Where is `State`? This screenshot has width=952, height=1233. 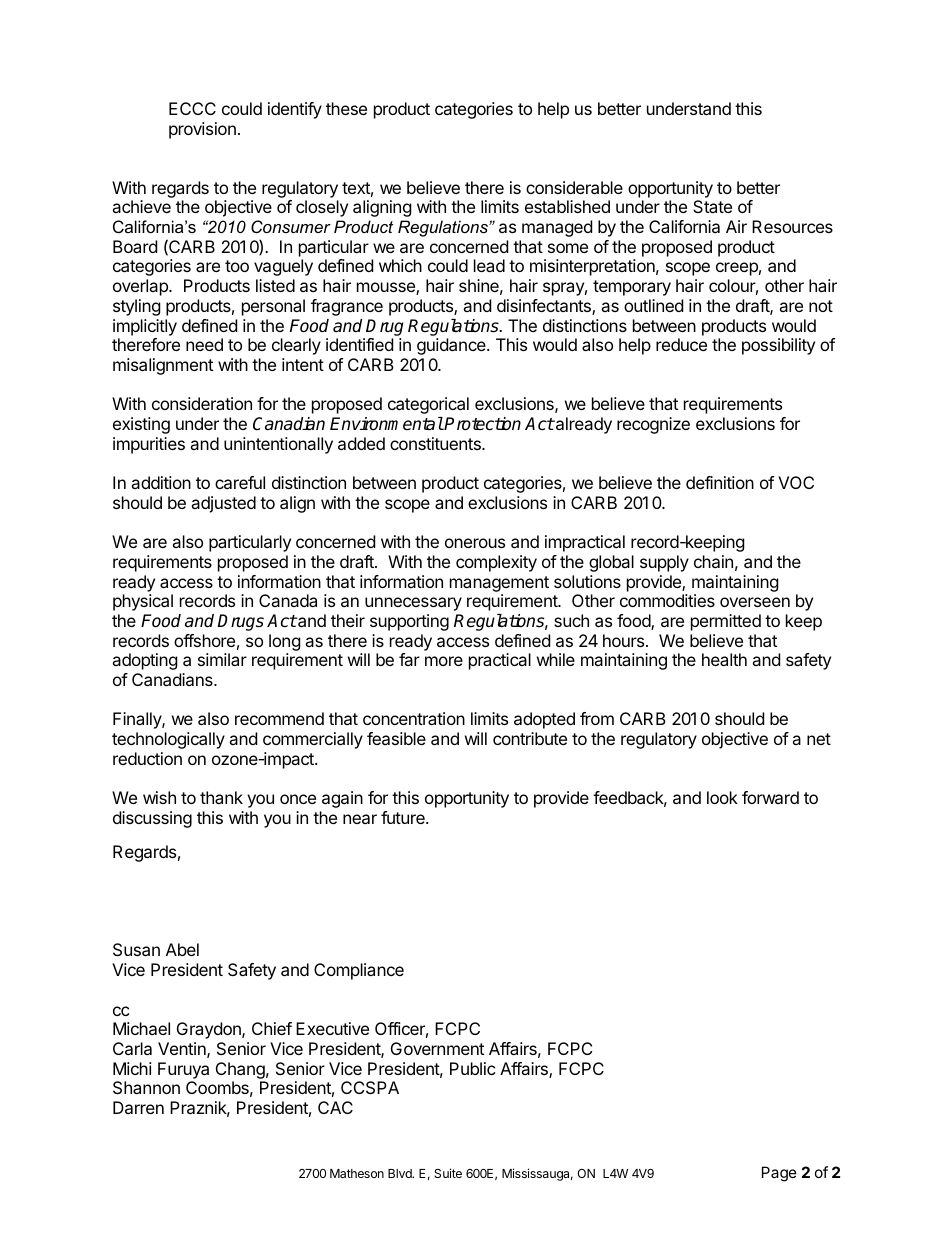 State is located at coordinates (712, 206).
